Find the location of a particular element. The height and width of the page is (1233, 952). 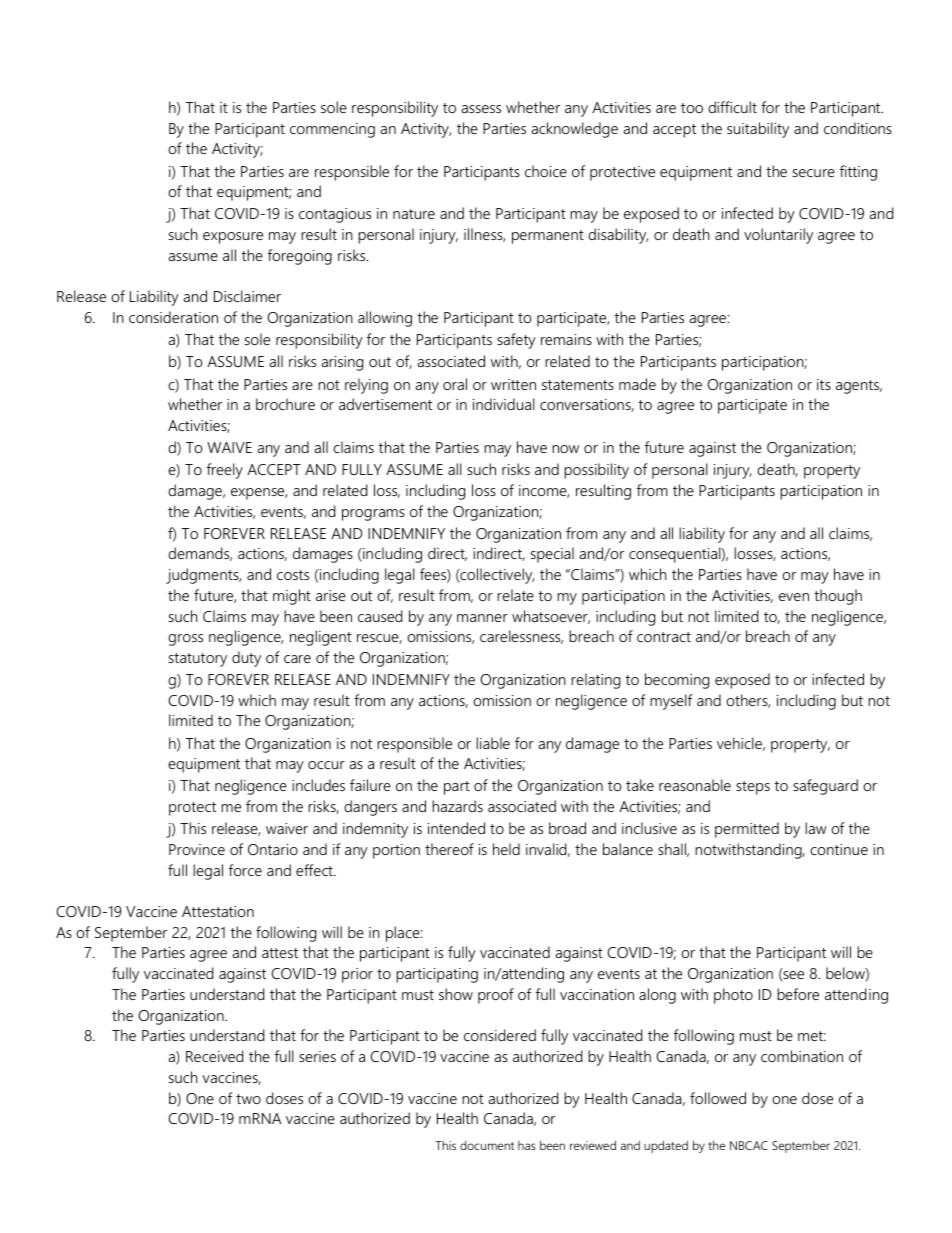

suitability is located at coordinates (758, 130).
